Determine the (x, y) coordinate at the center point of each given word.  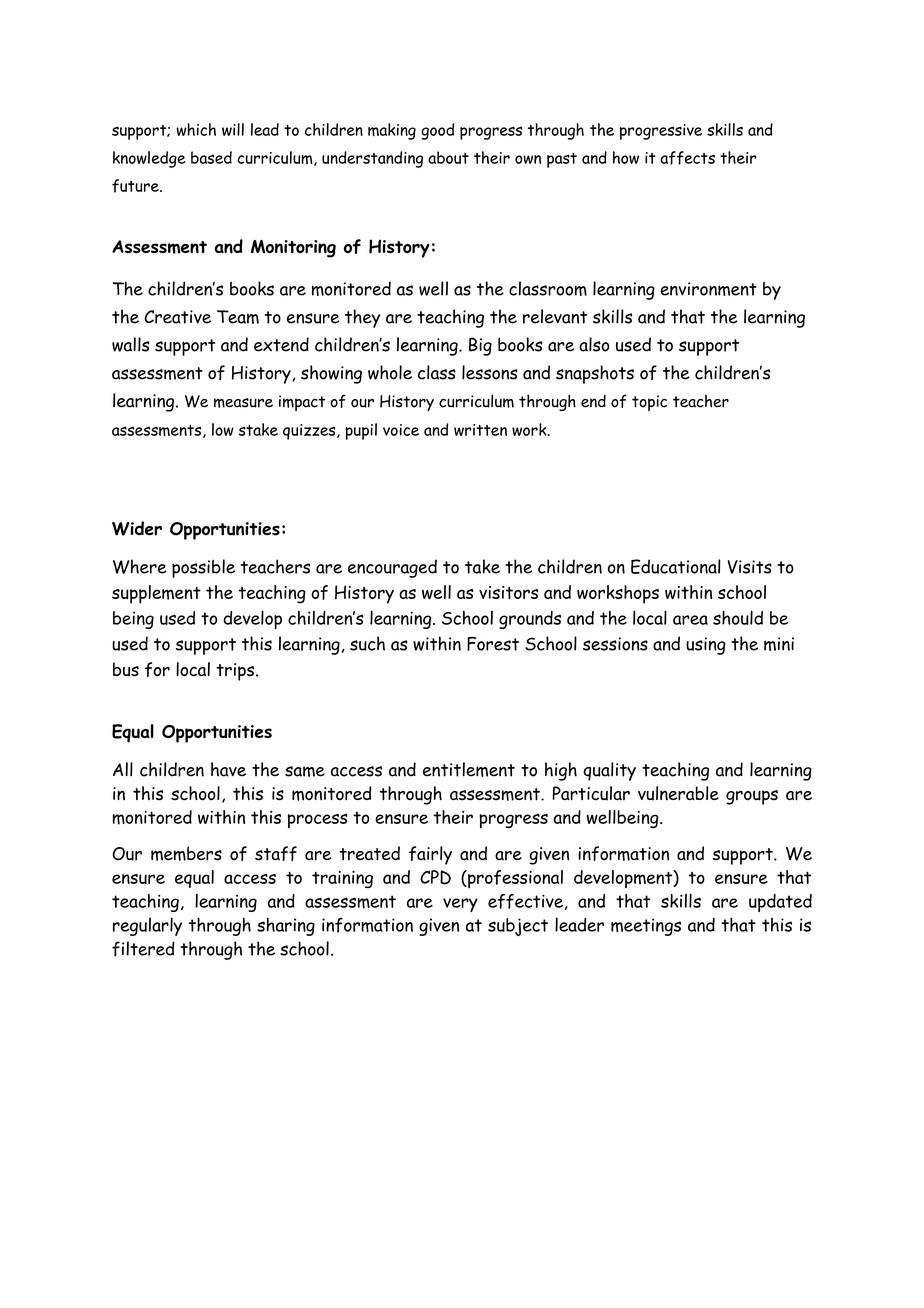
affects (687, 158)
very (460, 905)
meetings (646, 927)
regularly (147, 926)
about (448, 157)
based (211, 157)
